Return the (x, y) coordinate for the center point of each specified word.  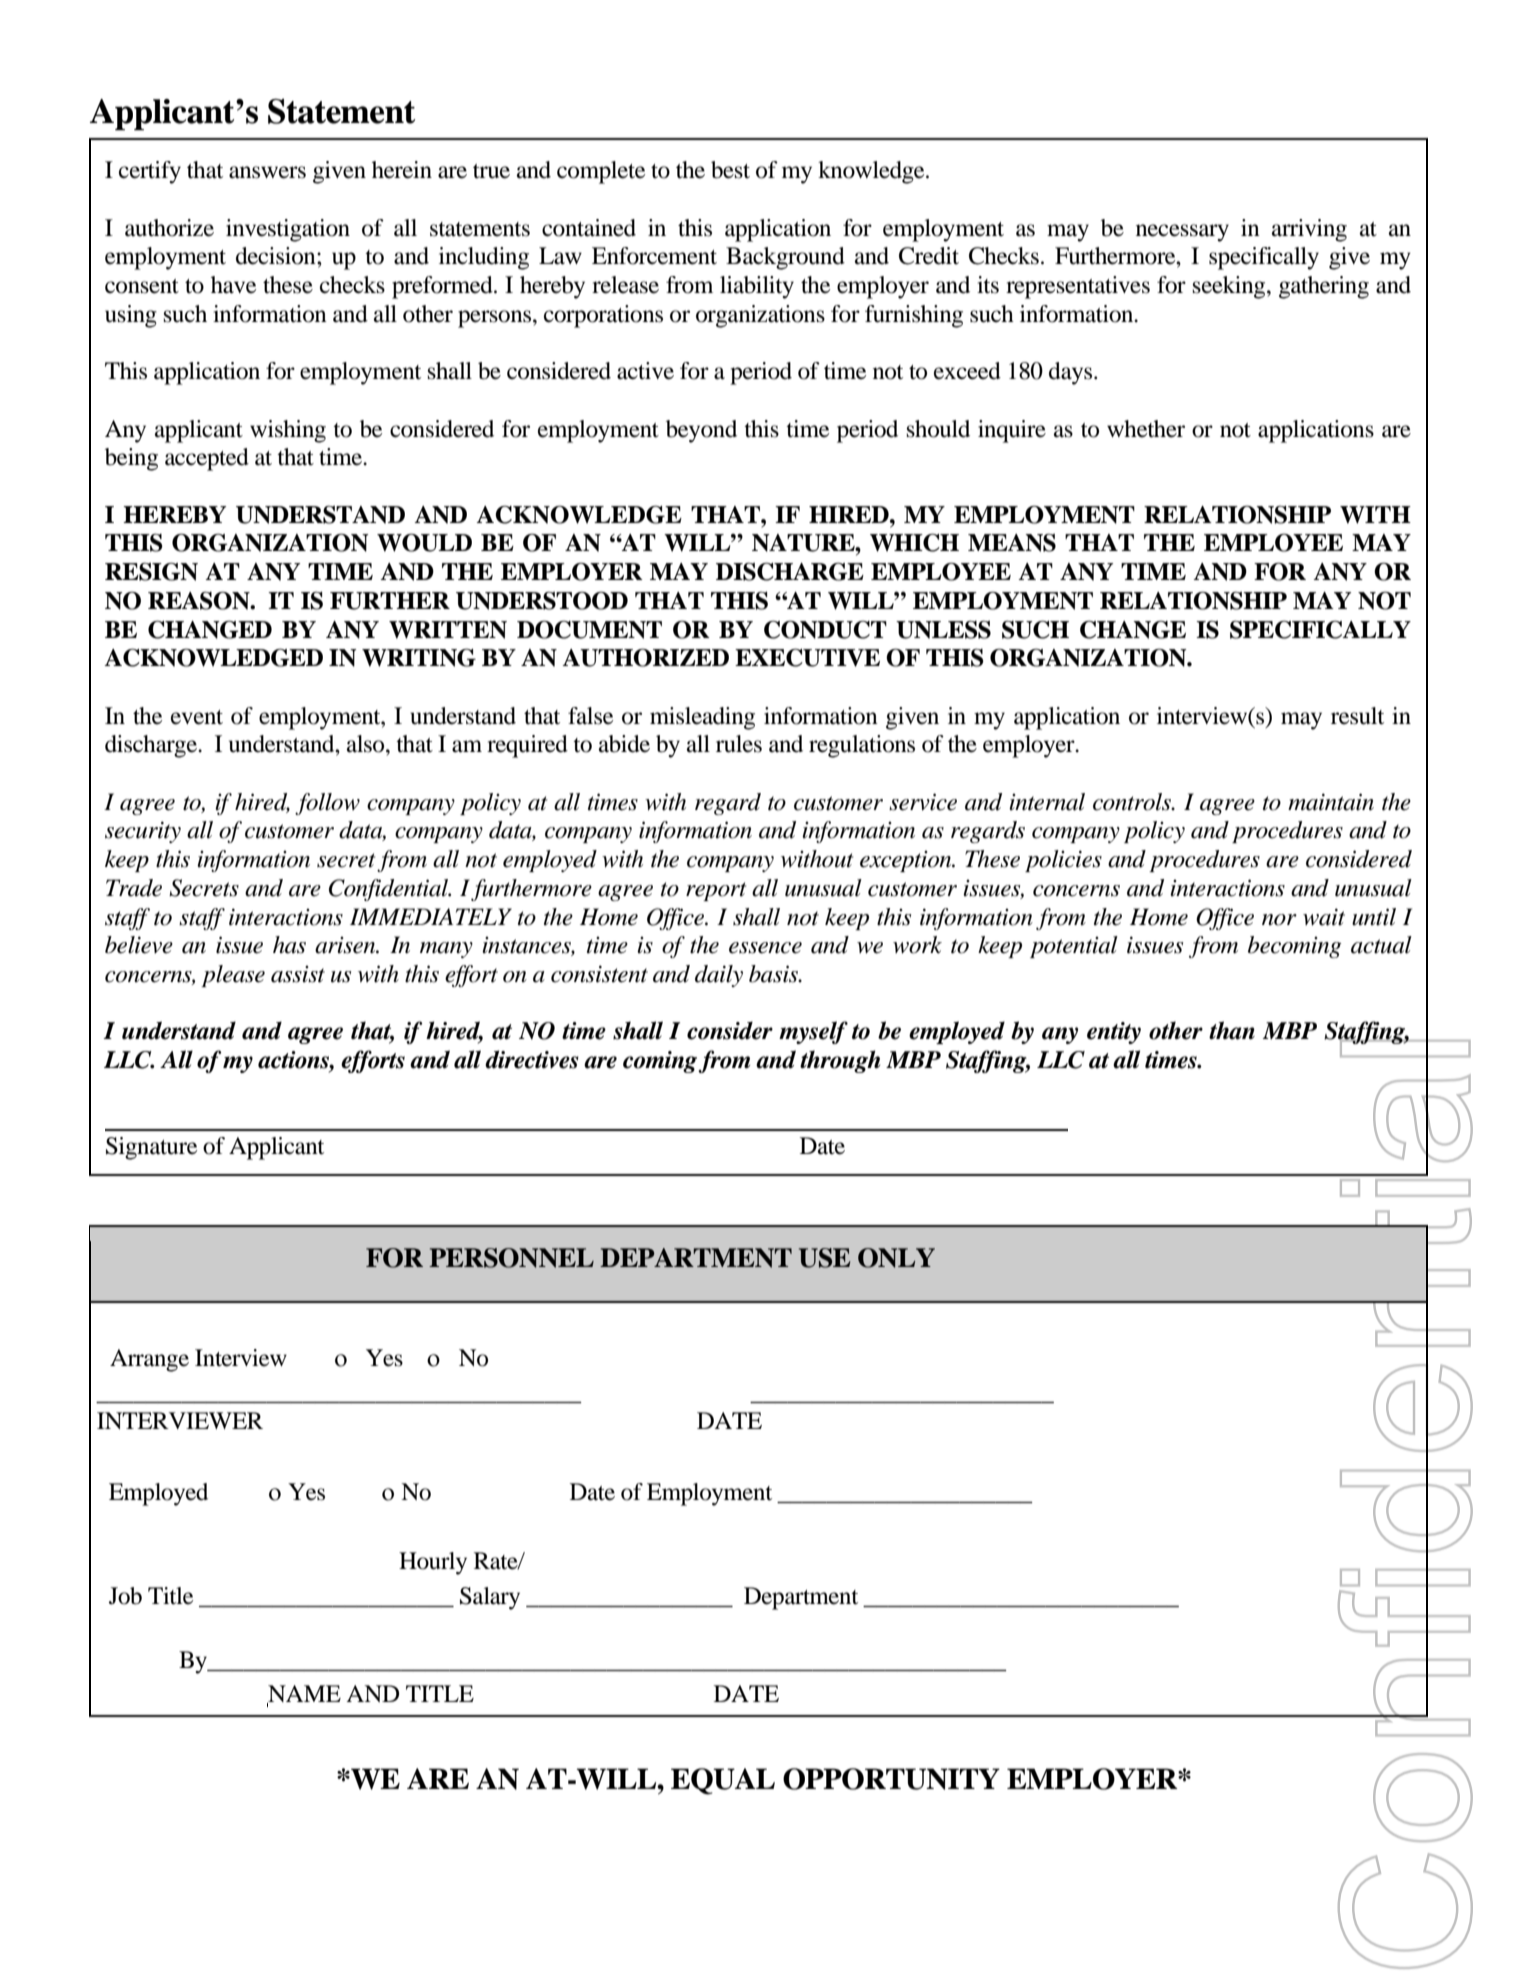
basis (775, 974)
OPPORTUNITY (891, 1779)
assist (298, 974)
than (1232, 1030)
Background (785, 258)
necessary (1182, 233)
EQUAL (723, 1781)
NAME (304, 1695)
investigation (288, 230)
